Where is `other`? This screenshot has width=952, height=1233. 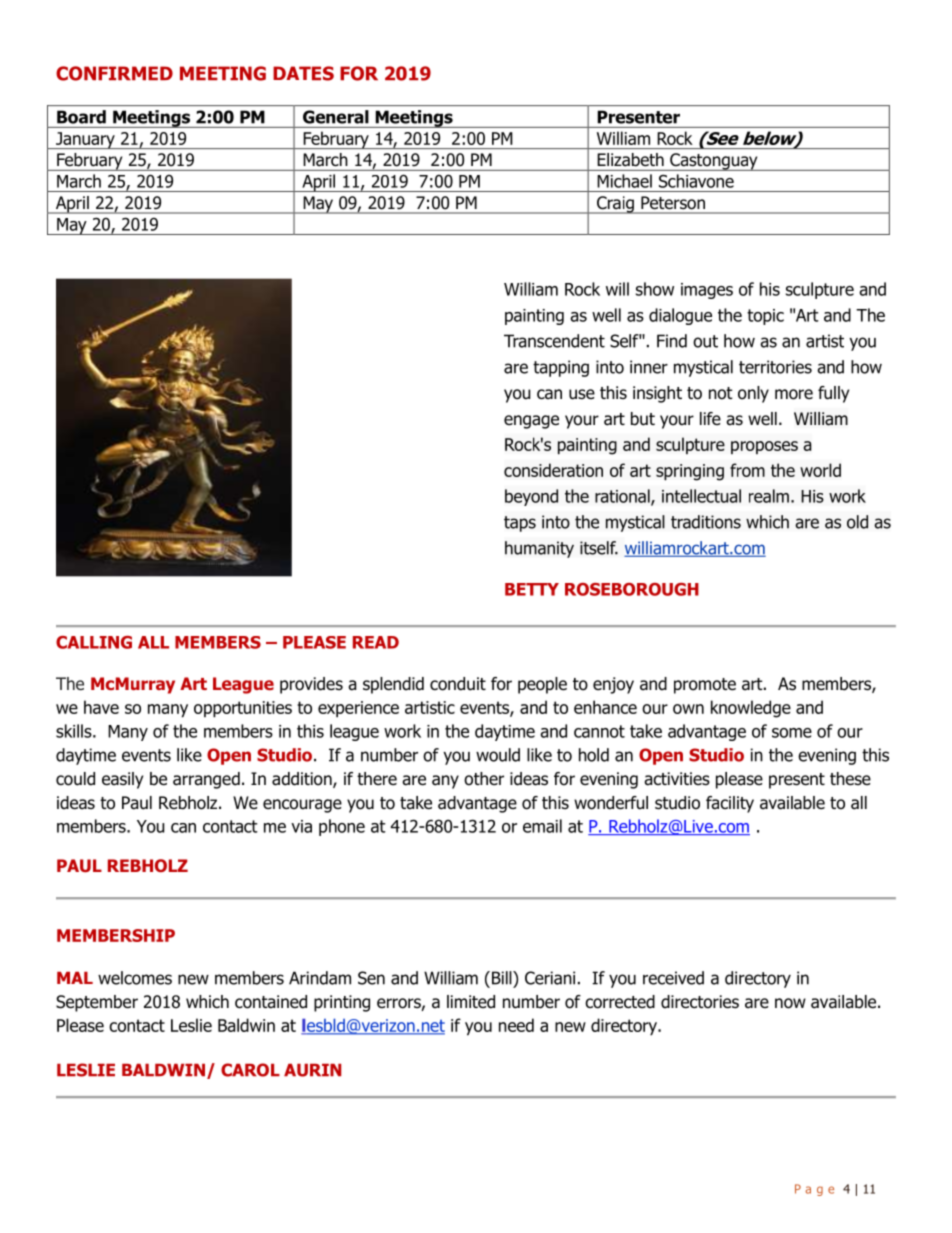
other is located at coordinates (484, 779).
